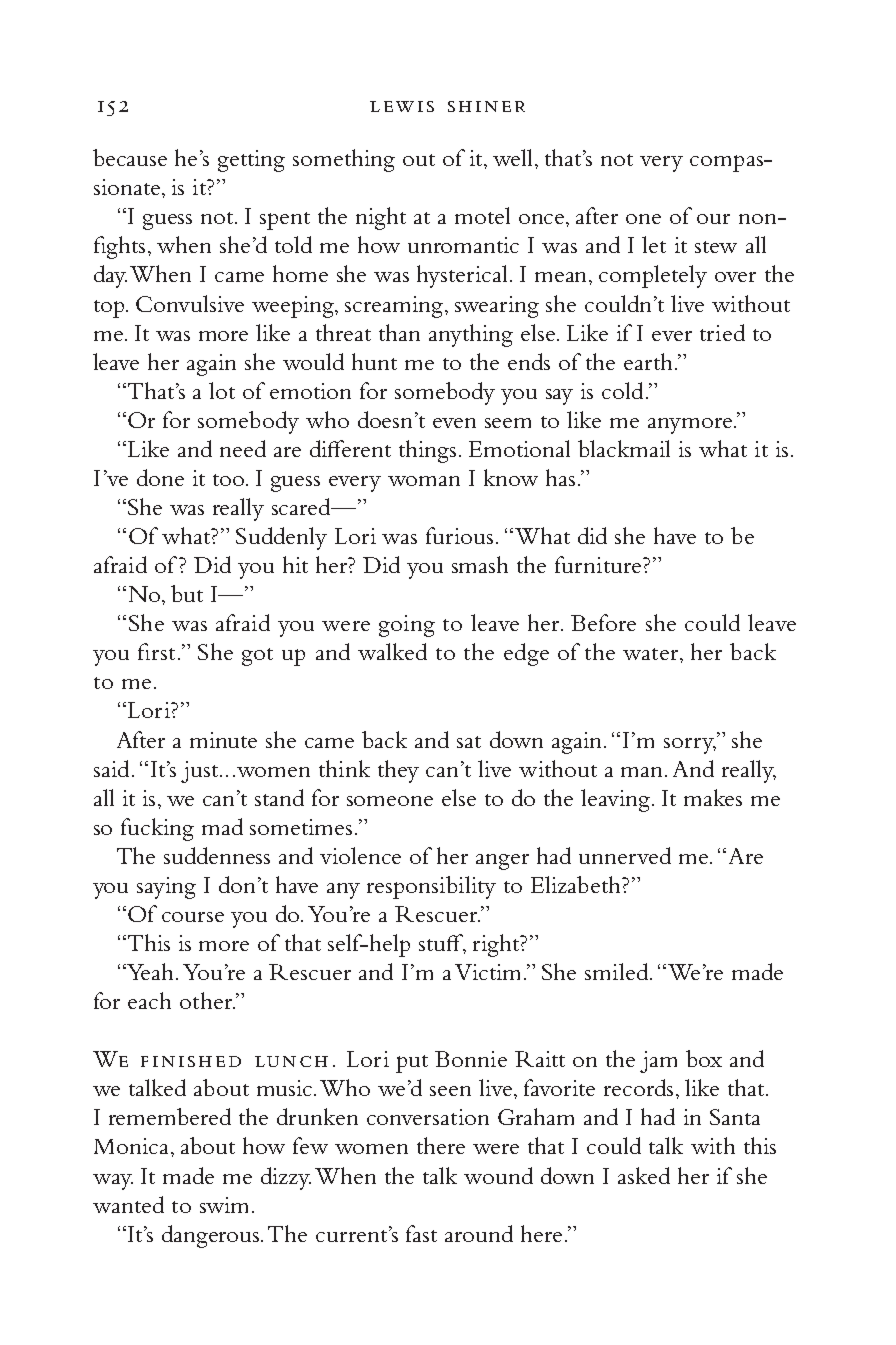  What do you see at coordinates (459, 535) in the screenshot?
I see `furious` at bounding box center [459, 535].
